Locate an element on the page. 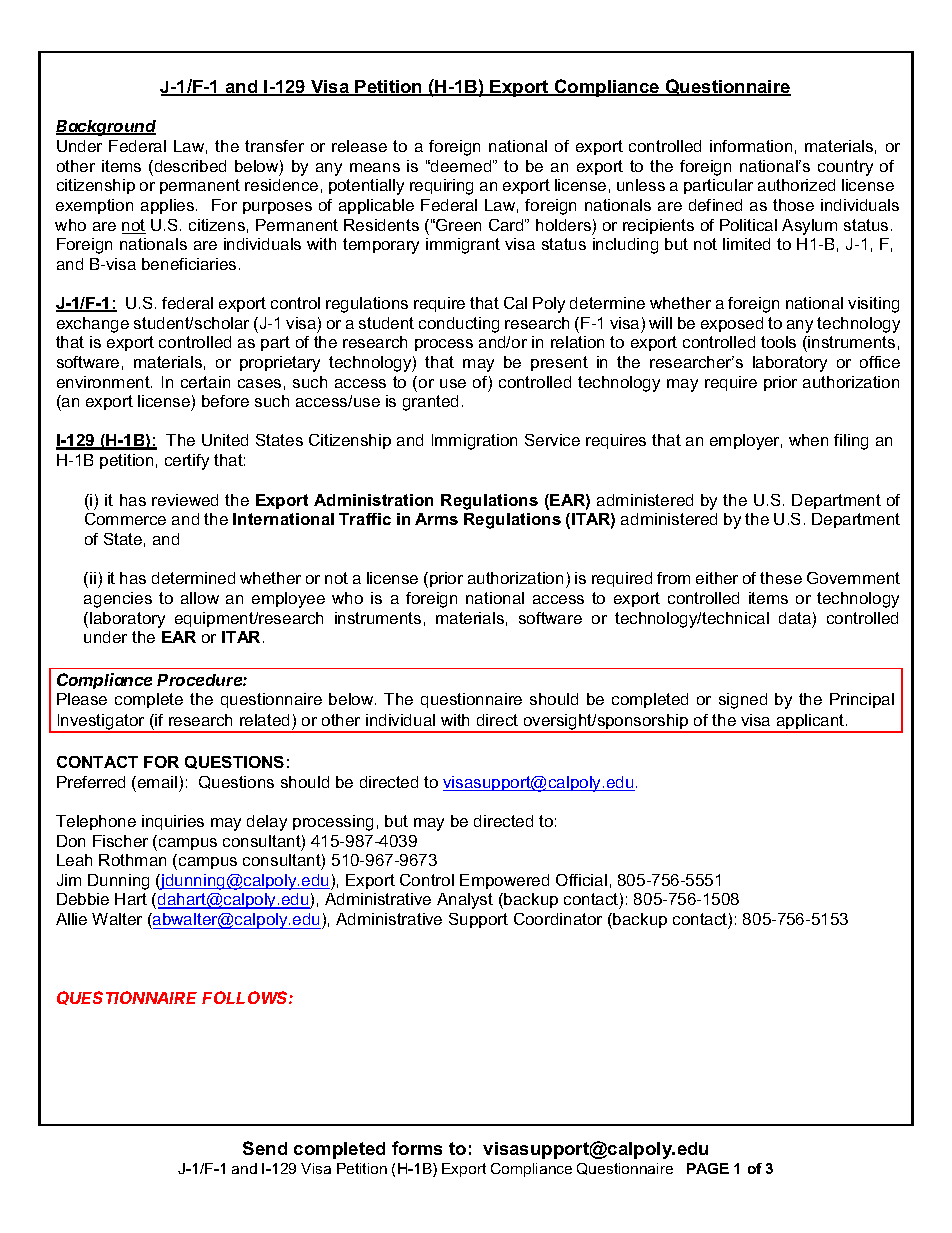 The width and height of the page is (952, 1233). Rothman is located at coordinates (132, 860).
